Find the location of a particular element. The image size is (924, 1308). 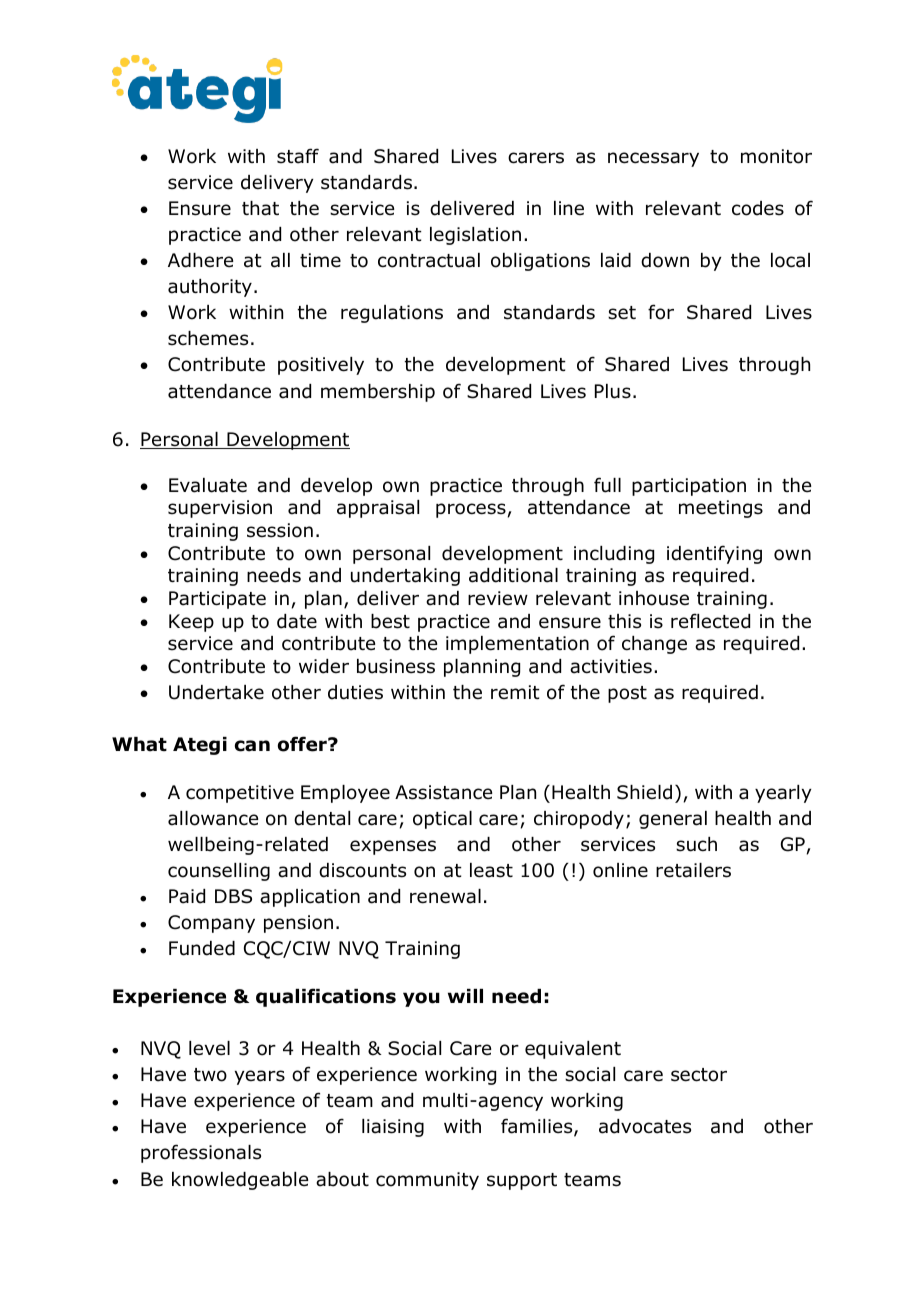

community is located at coordinates (427, 1181).
